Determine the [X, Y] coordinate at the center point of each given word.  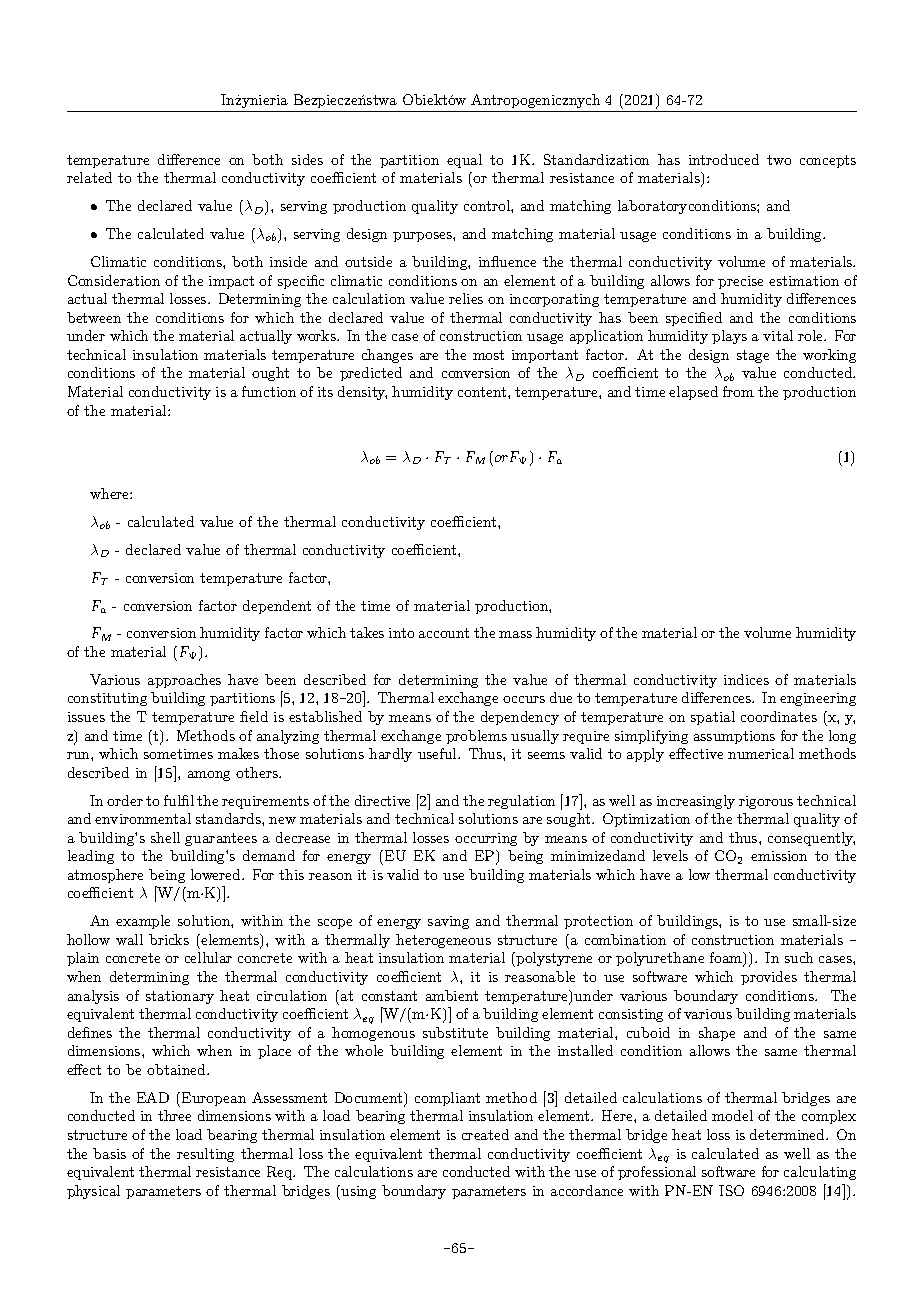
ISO [731, 1190]
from [738, 391]
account [444, 633]
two [779, 160]
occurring [486, 839]
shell [165, 837]
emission [779, 856]
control [488, 205]
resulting [205, 1155]
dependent [277, 607]
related [89, 177]
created [485, 1134]
